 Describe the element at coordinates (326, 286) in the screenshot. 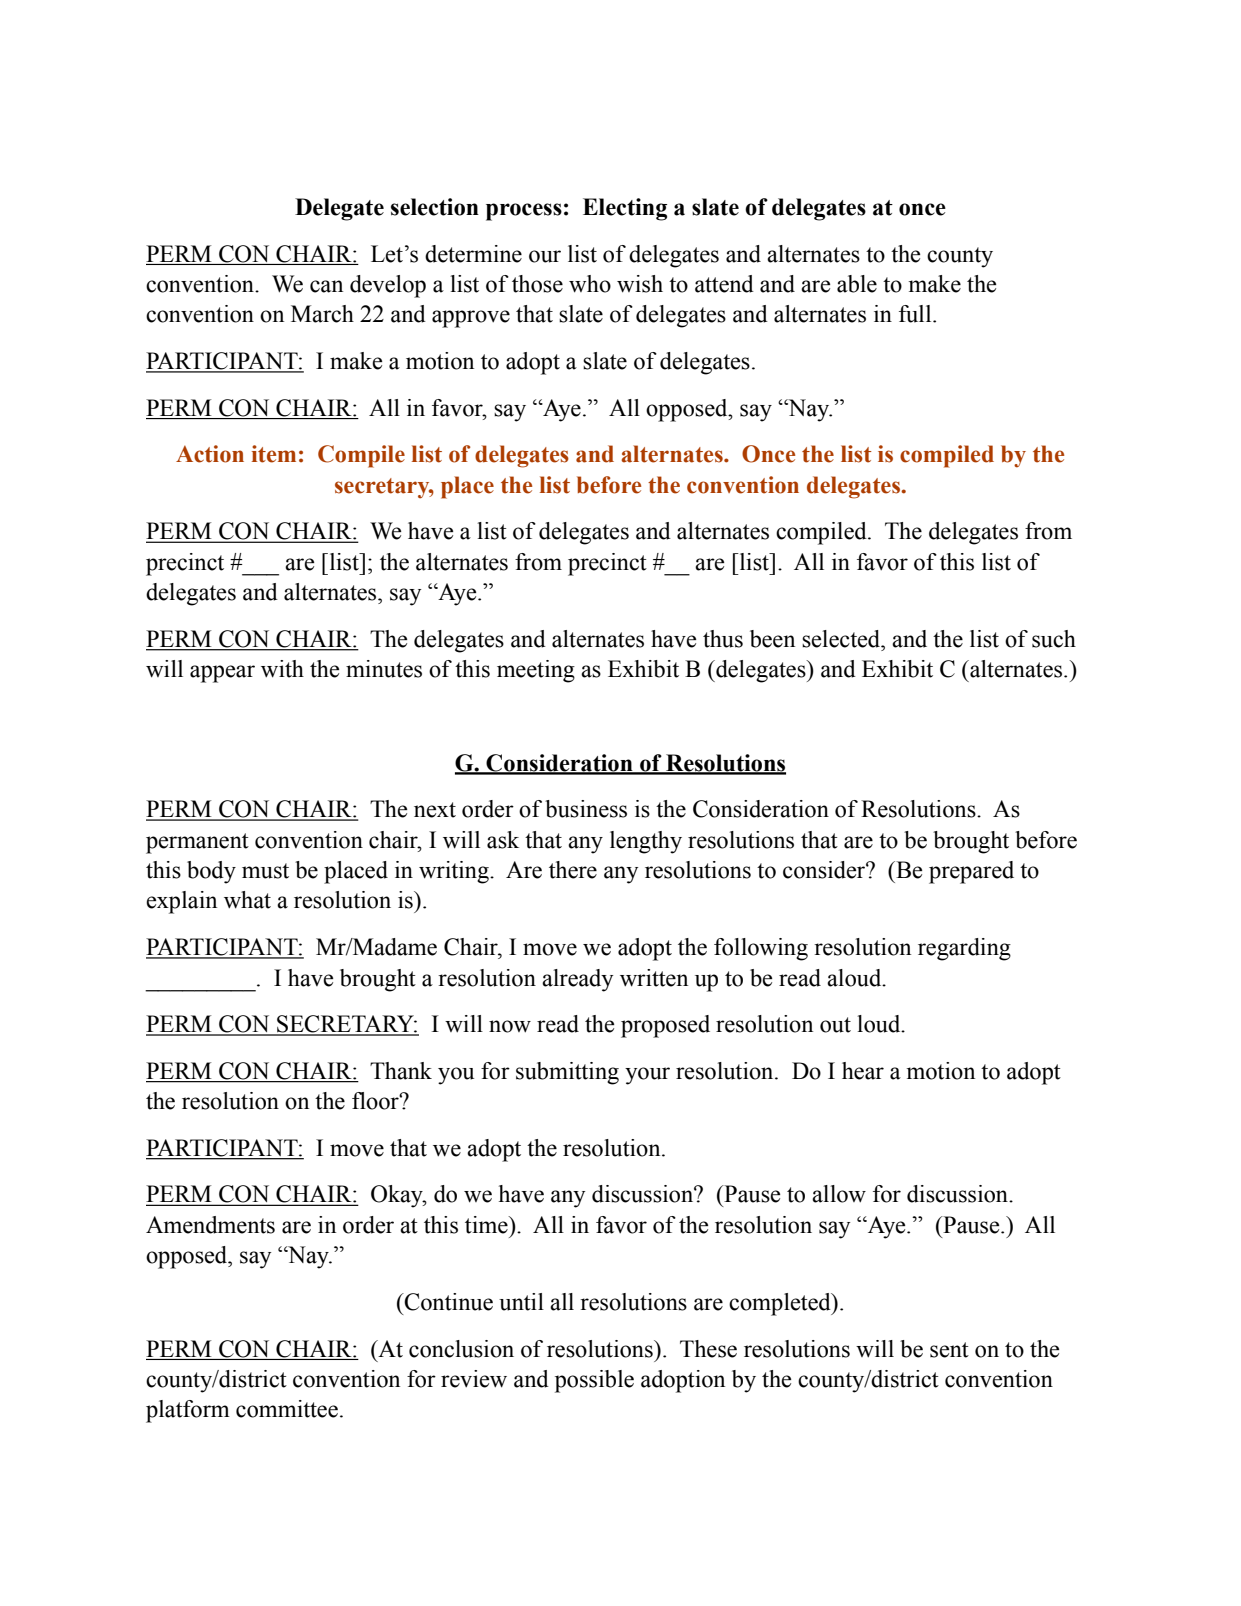

I see `can` at that location.
